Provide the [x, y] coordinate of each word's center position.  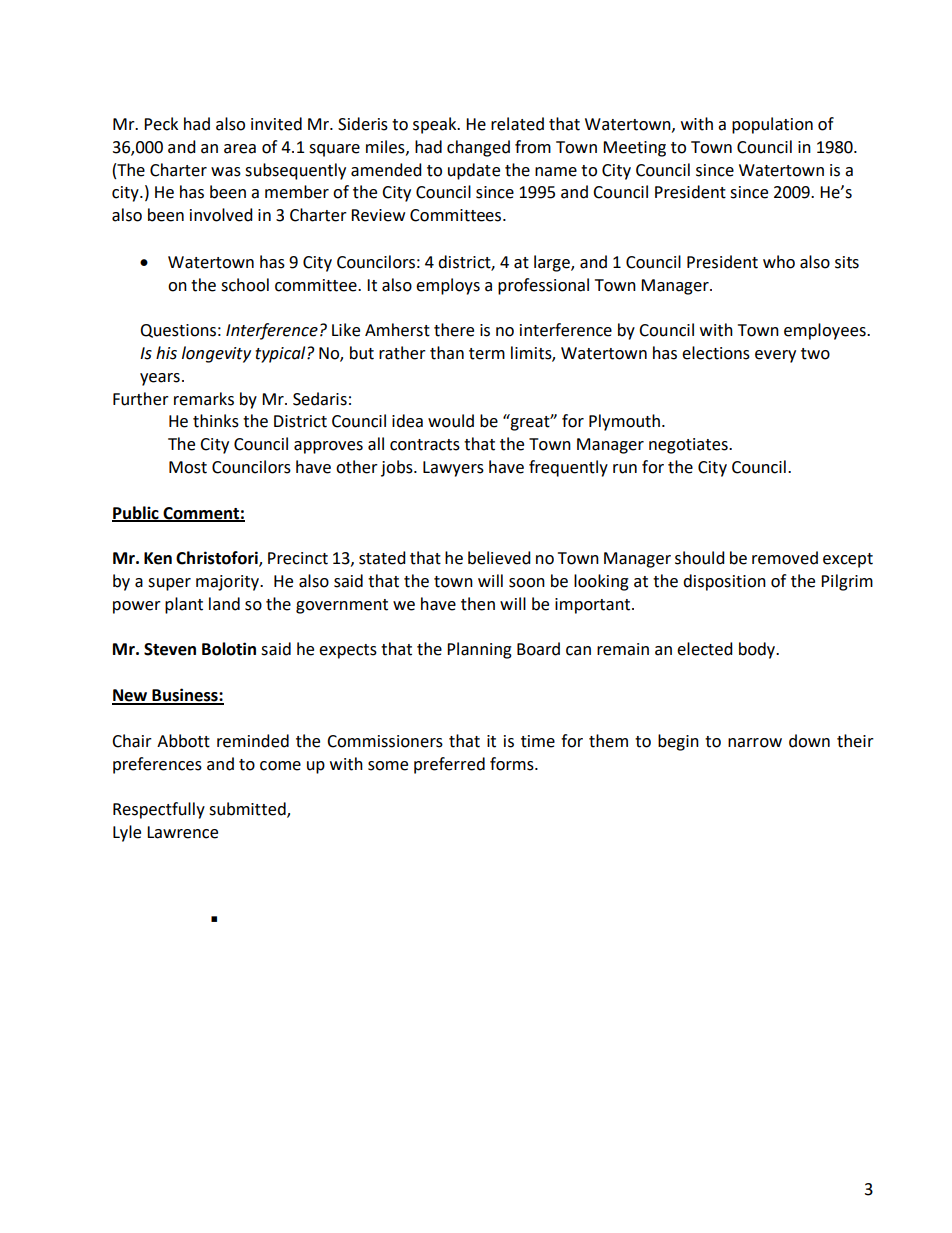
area [240, 149]
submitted [248, 810]
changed [478, 148]
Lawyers [453, 469]
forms [513, 764]
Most [188, 467]
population [772, 125]
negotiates [689, 446]
